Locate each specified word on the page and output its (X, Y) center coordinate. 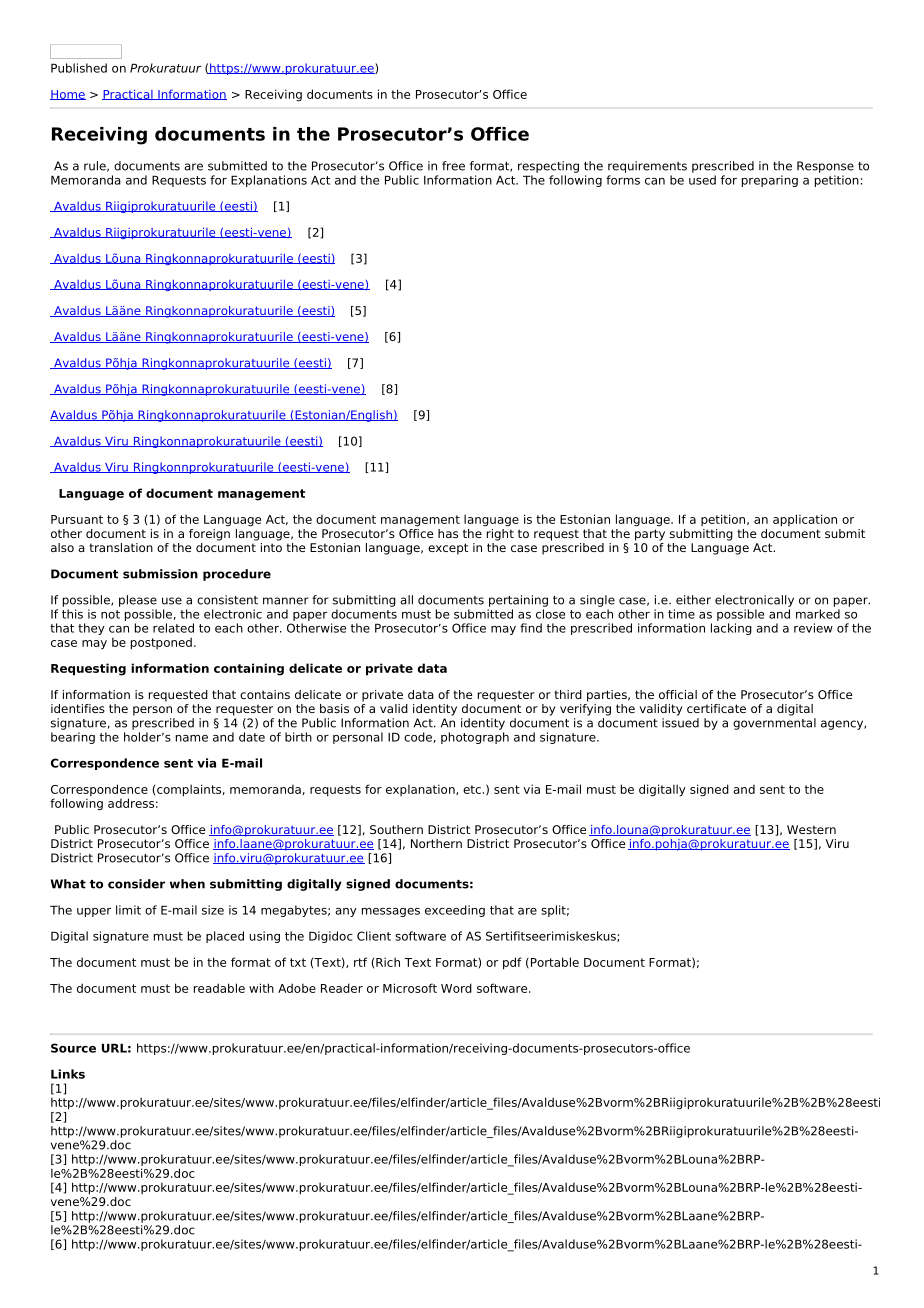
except (448, 549)
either (693, 600)
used (702, 180)
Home (68, 95)
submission (160, 574)
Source (73, 1048)
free (453, 166)
